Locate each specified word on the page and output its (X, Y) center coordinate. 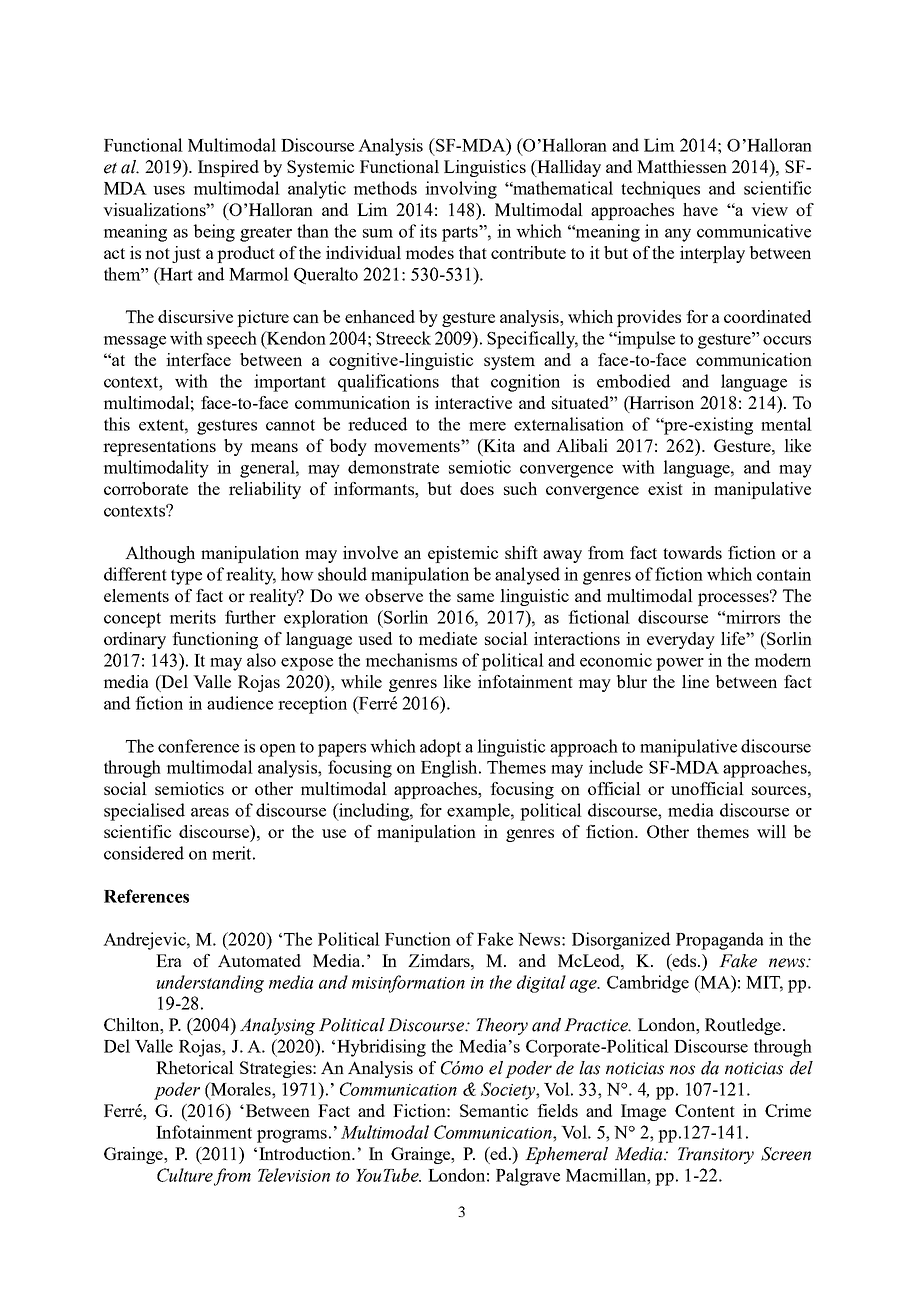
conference (198, 746)
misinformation (408, 984)
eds (685, 960)
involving (461, 190)
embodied (633, 381)
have (700, 209)
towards (692, 552)
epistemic (463, 554)
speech (232, 340)
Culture (185, 1175)
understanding (210, 984)
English (450, 769)
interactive (473, 402)
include (616, 767)
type (186, 577)
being (214, 233)
